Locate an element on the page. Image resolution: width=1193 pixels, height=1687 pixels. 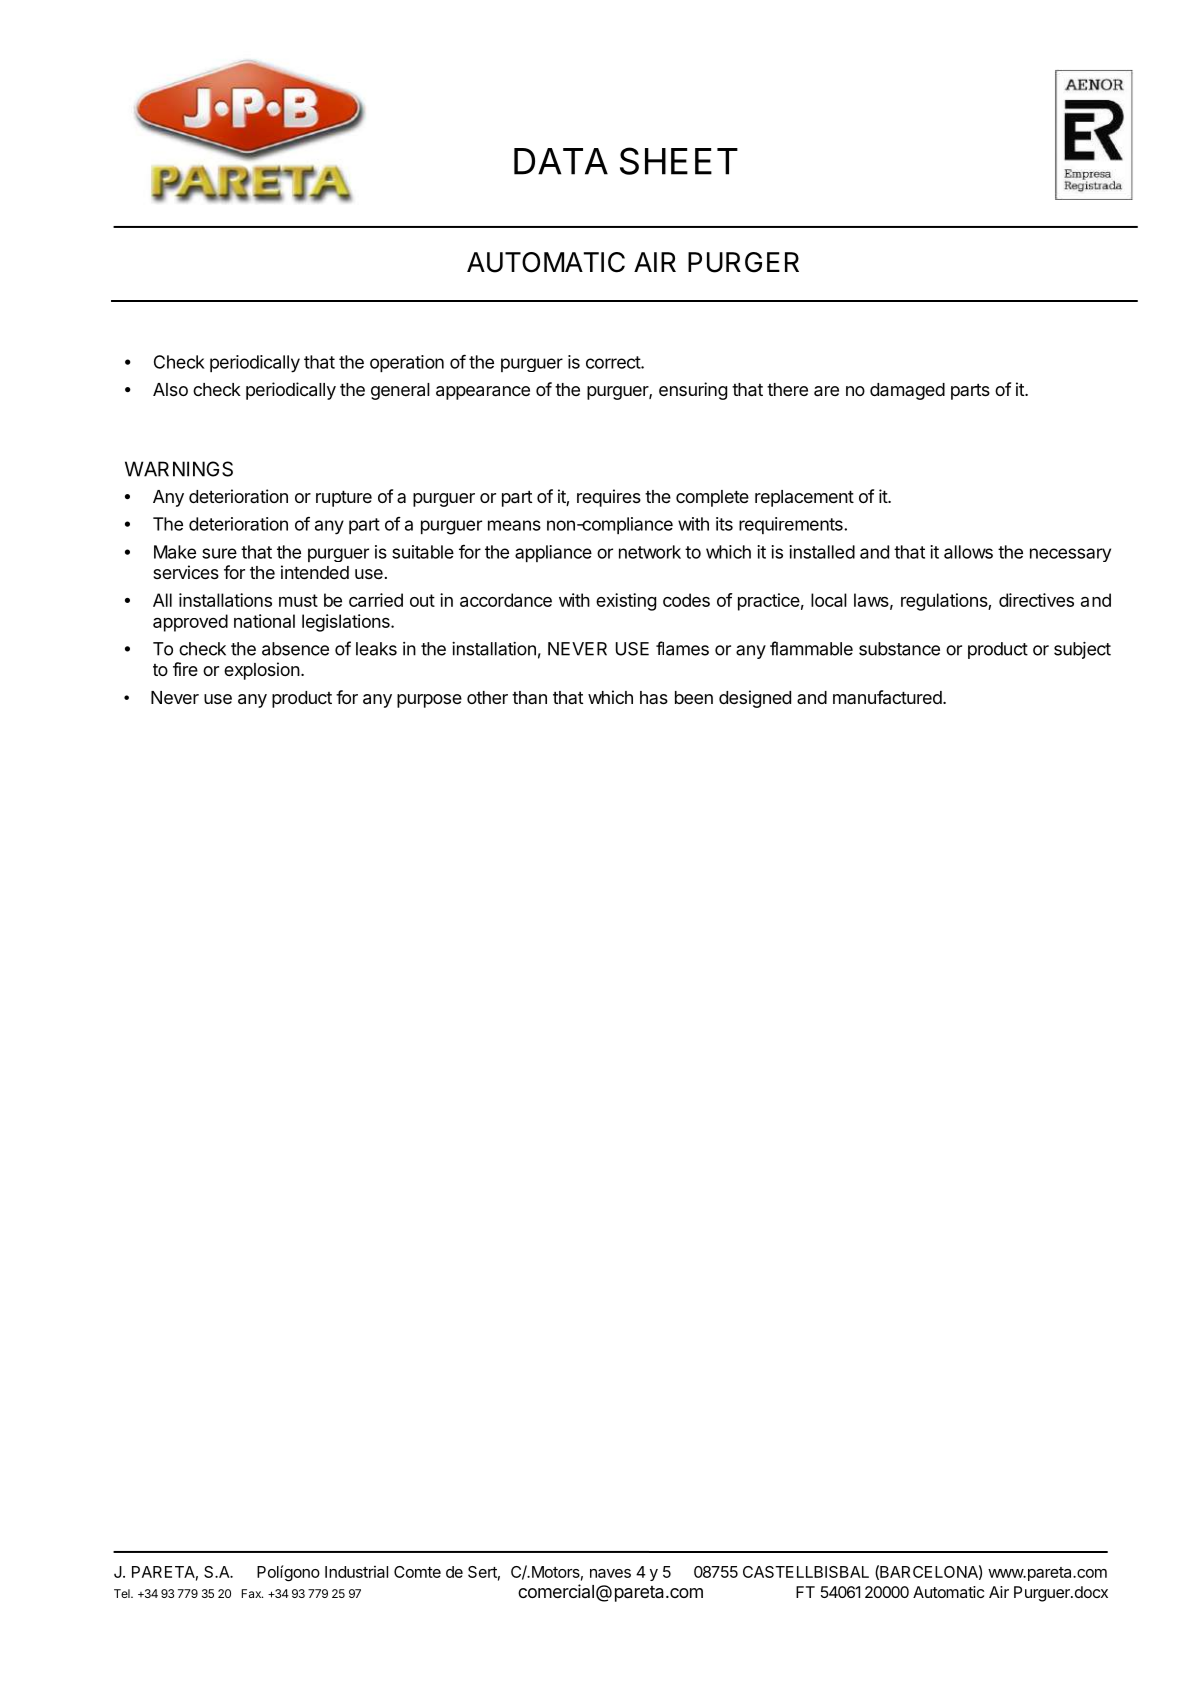
Comte is located at coordinates (417, 1572).
